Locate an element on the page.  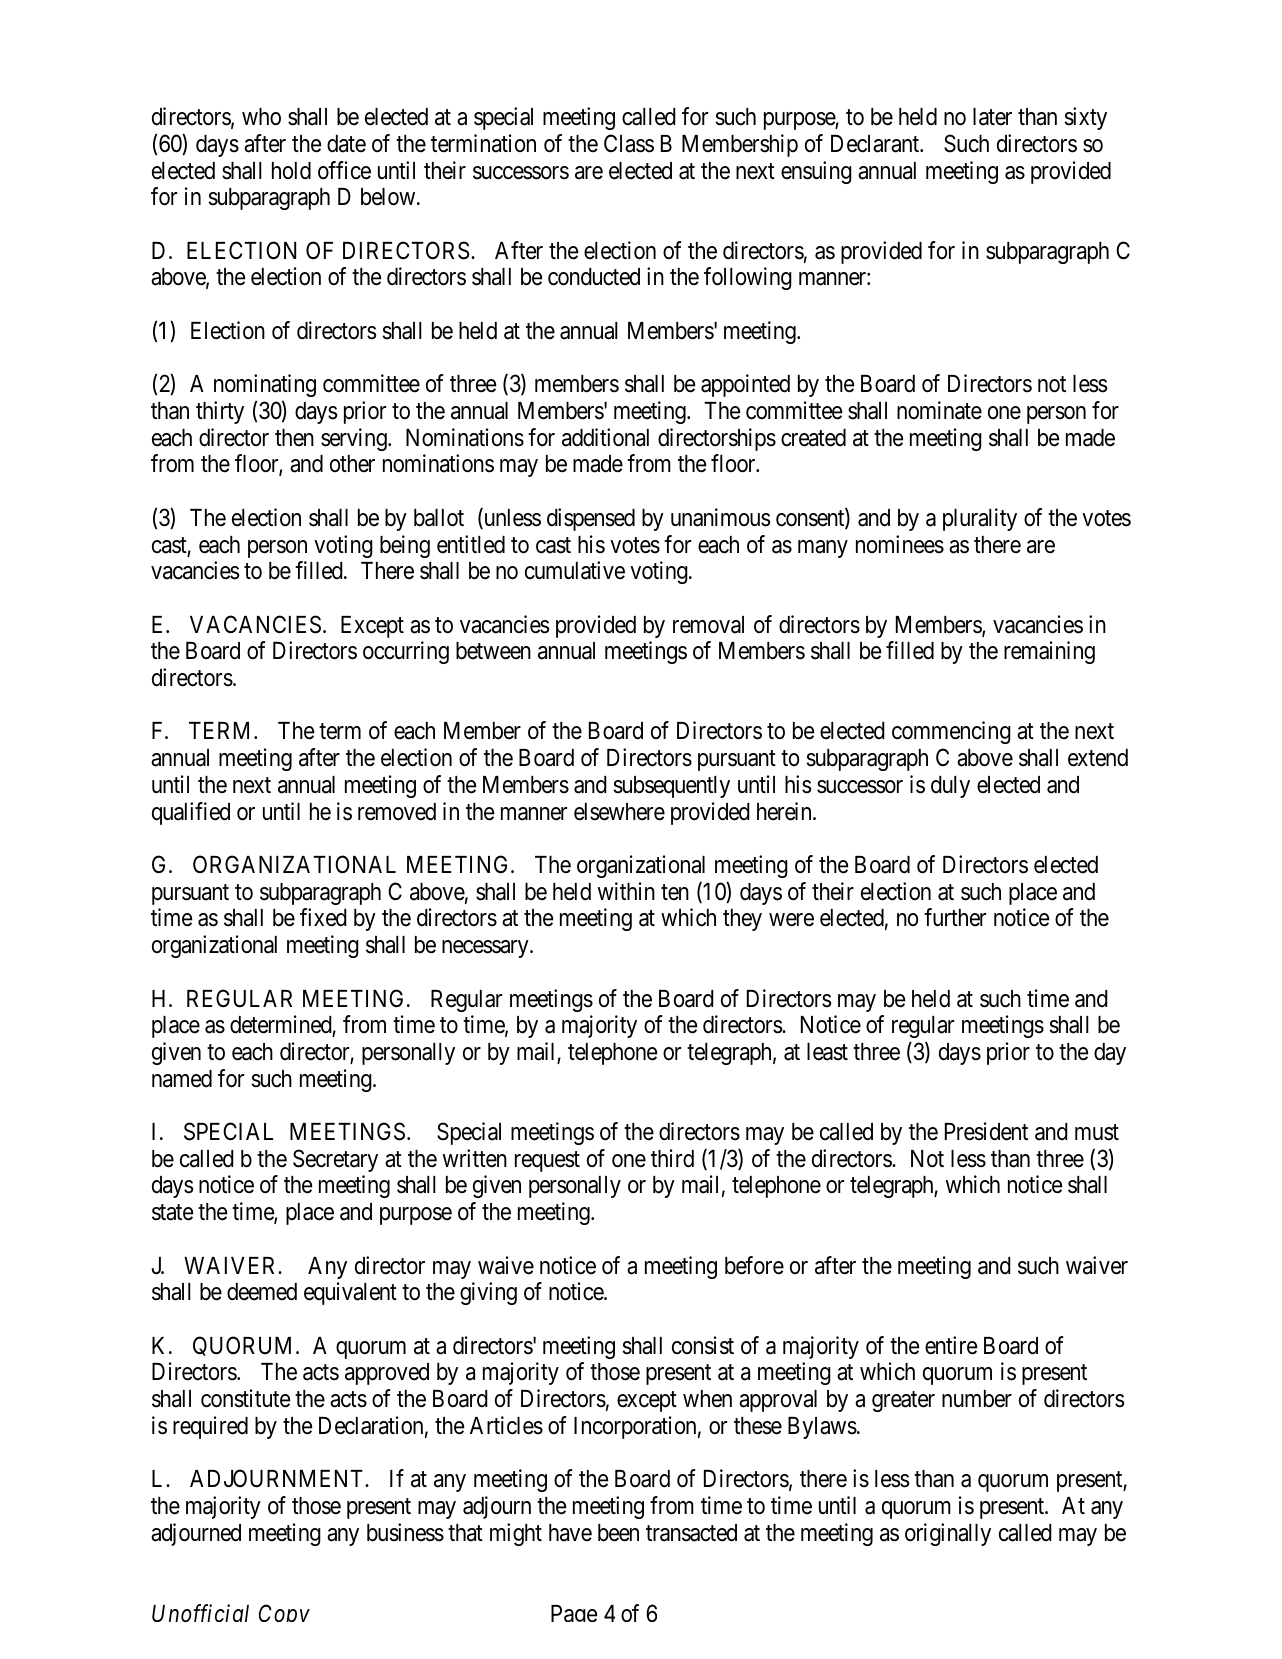
Secretary is located at coordinates (335, 1160).
